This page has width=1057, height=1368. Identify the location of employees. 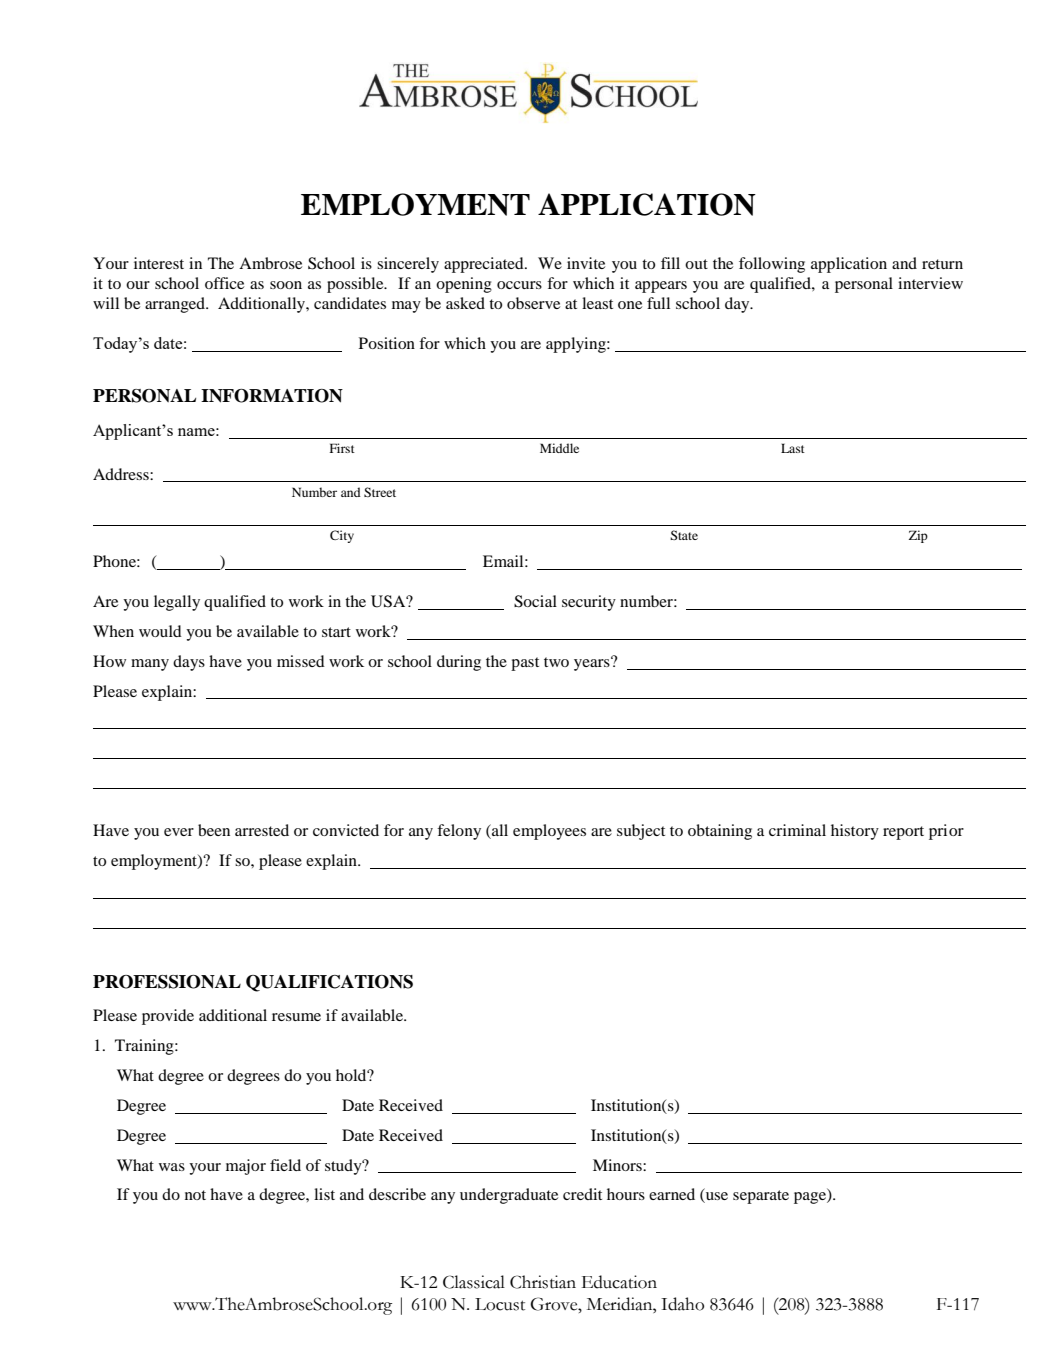
(549, 832).
